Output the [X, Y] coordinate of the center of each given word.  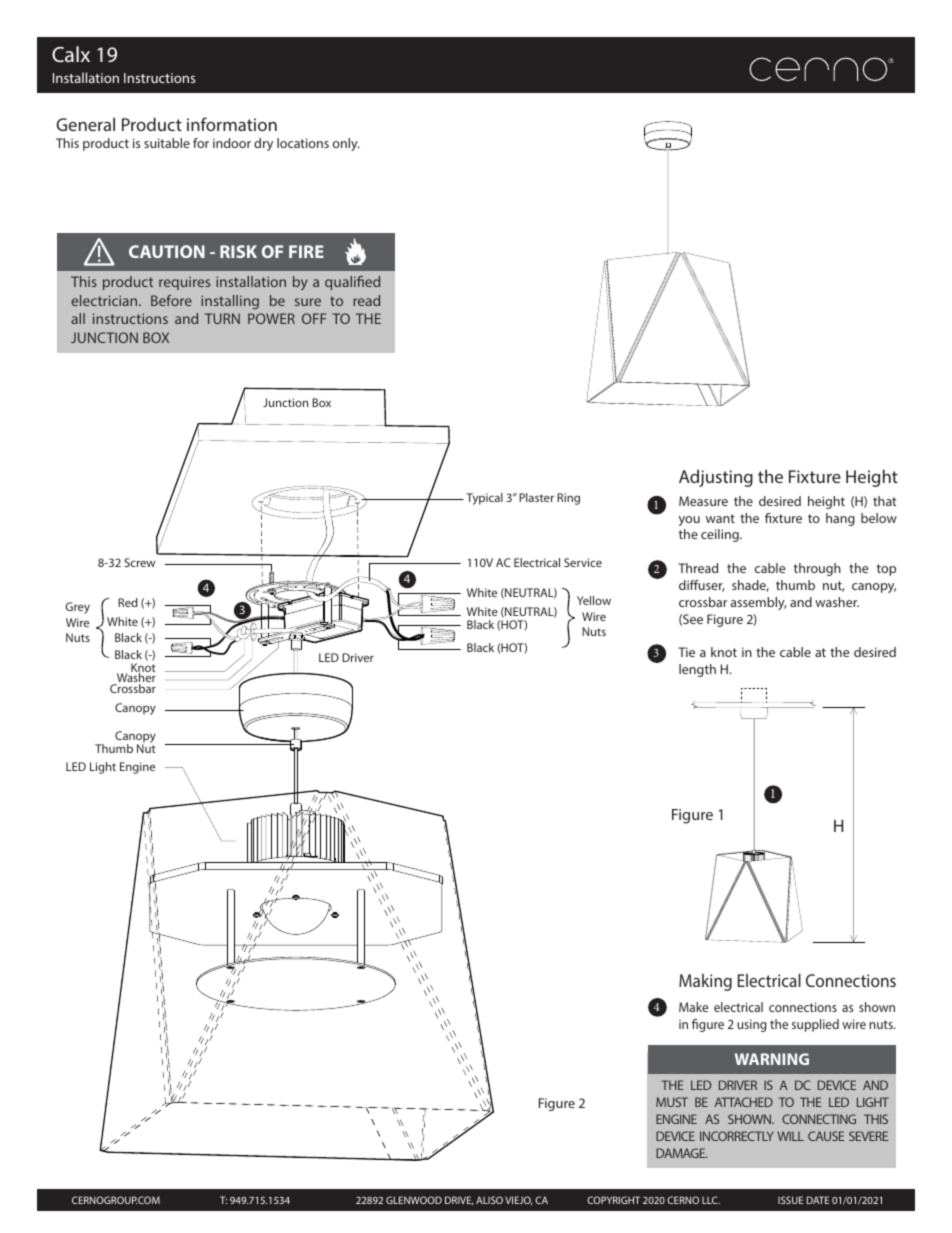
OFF [314, 318]
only [346, 144]
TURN [222, 318]
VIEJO [518, 1200]
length [697, 670]
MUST [672, 1102]
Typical [484, 499]
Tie [686, 652]
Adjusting [716, 478]
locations [303, 143]
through [817, 569]
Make [693, 1007]
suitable [167, 143]
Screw [139, 562]
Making [705, 982]
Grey [77, 608]
